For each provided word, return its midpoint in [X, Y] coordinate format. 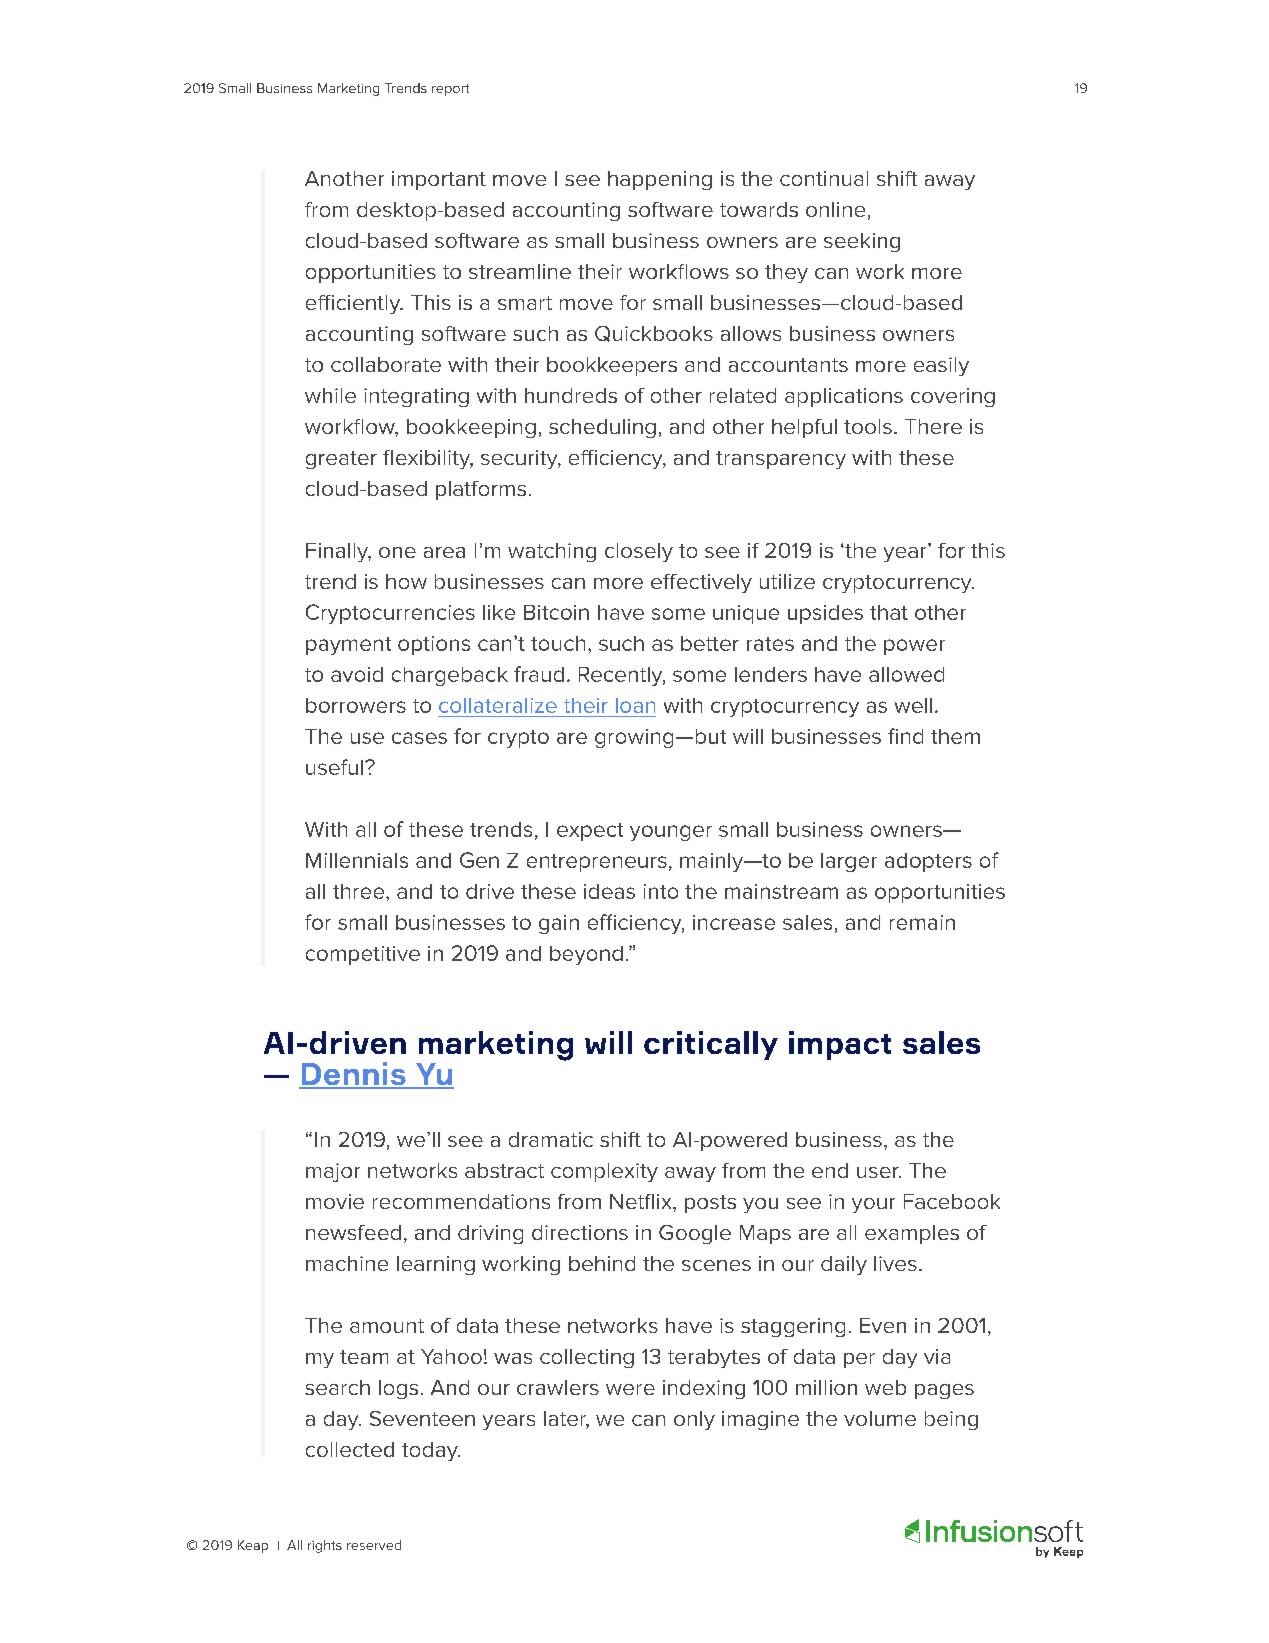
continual [824, 178]
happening [660, 180]
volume [880, 1418]
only [694, 1420]
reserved [374, 1545]
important [439, 180]
